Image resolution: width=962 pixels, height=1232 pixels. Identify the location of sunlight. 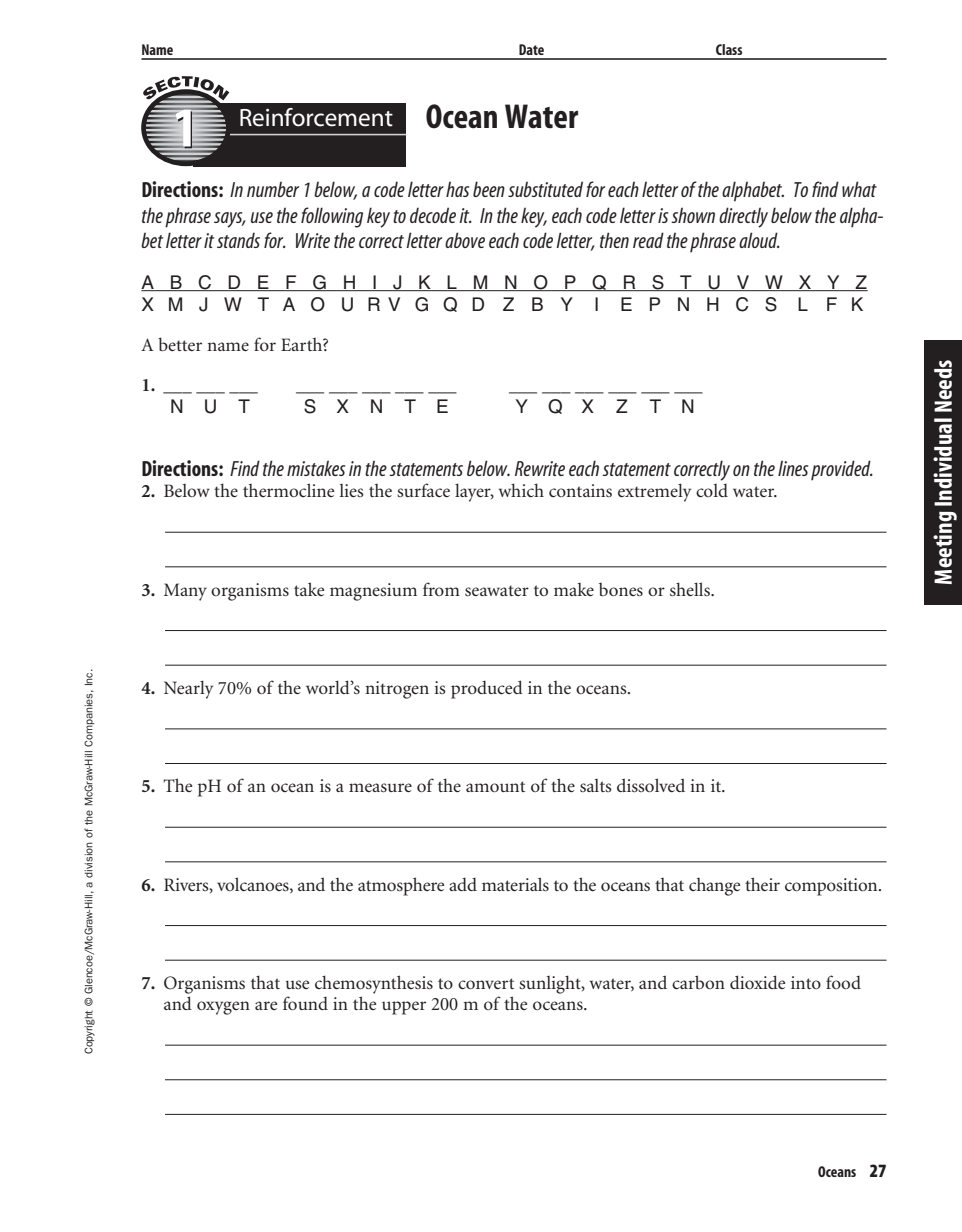
(551, 984).
